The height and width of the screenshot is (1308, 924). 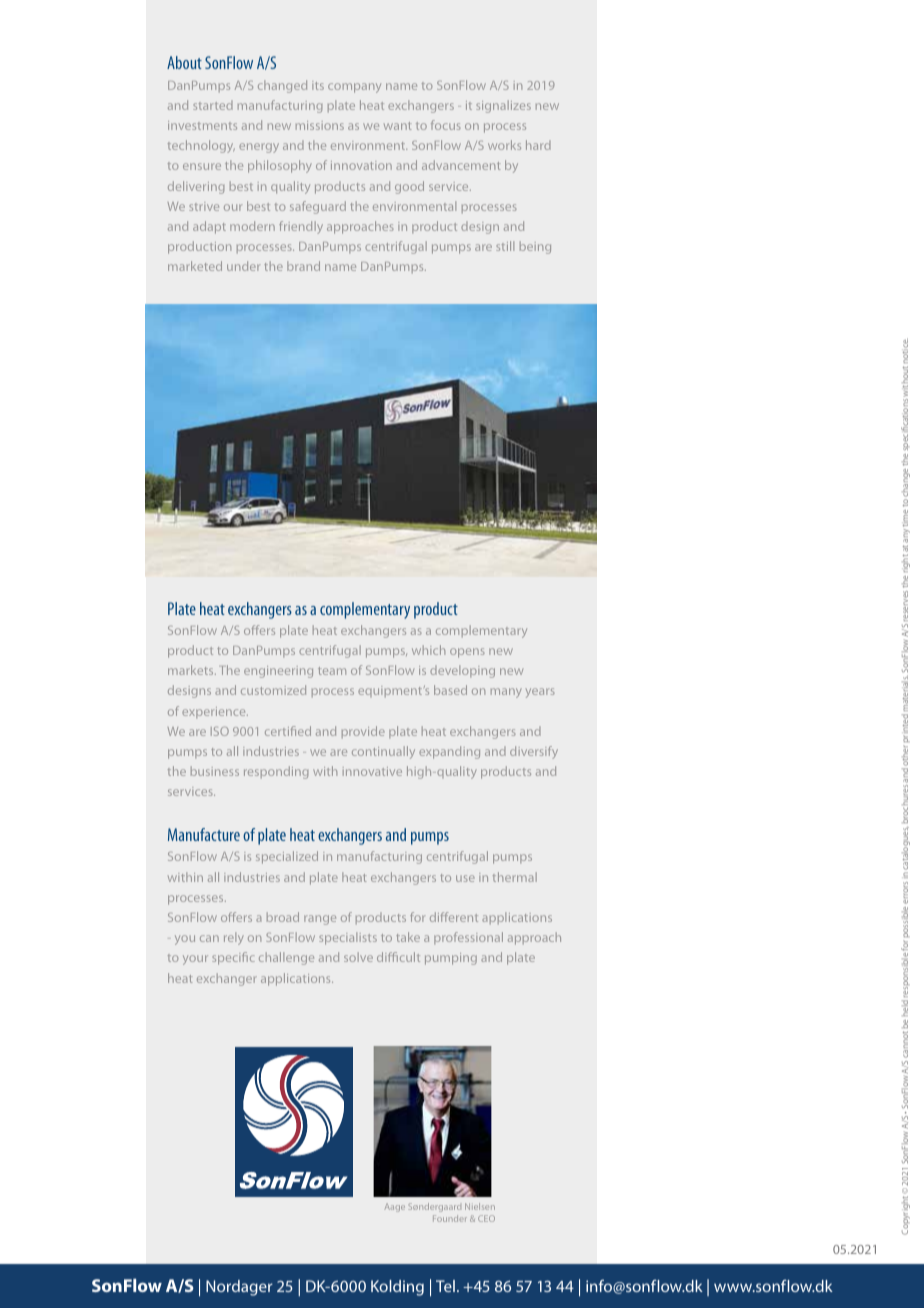 What do you see at coordinates (358, 957) in the screenshot?
I see `solve` at bounding box center [358, 957].
